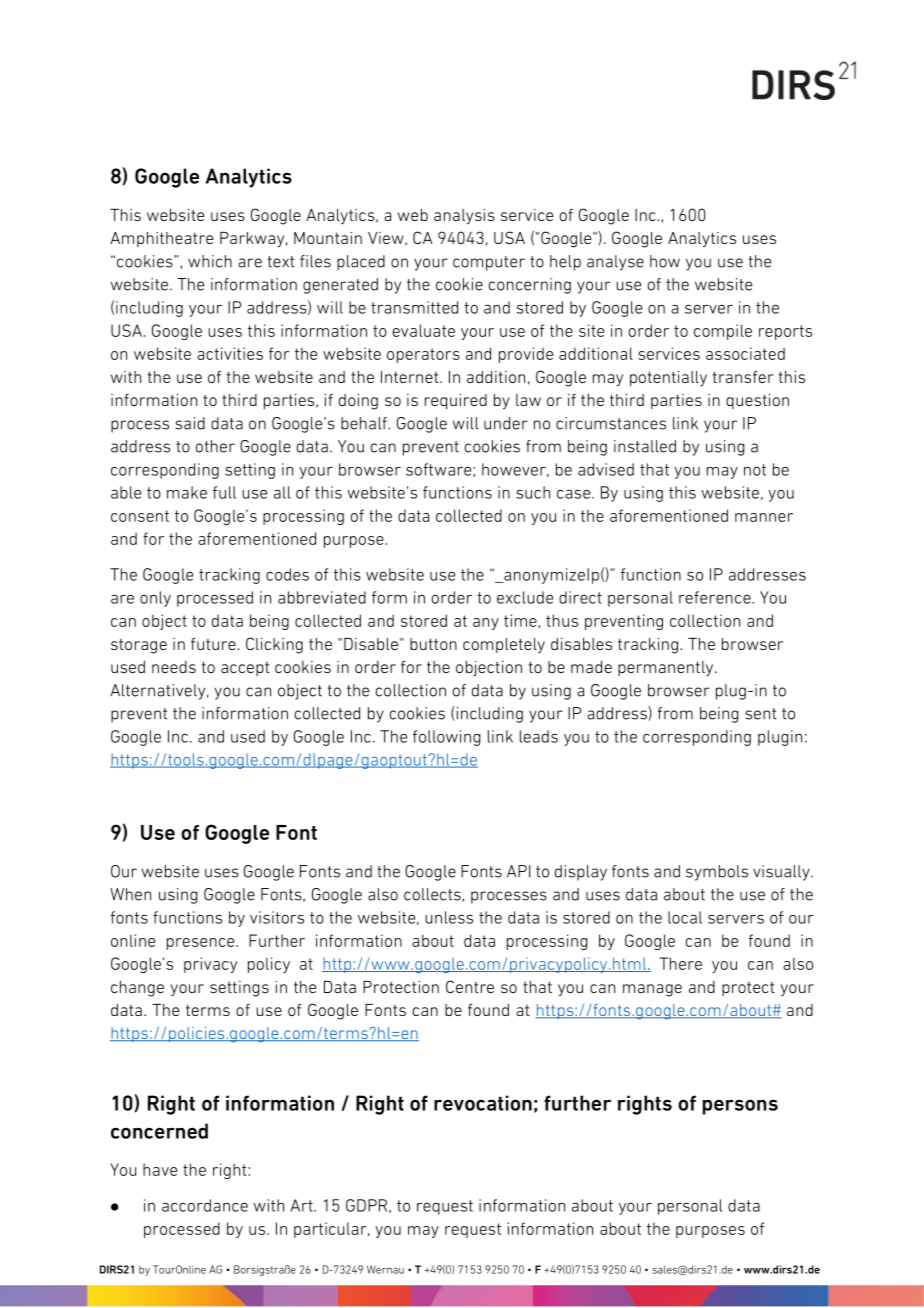  I want to click on When, so click(130, 894).
